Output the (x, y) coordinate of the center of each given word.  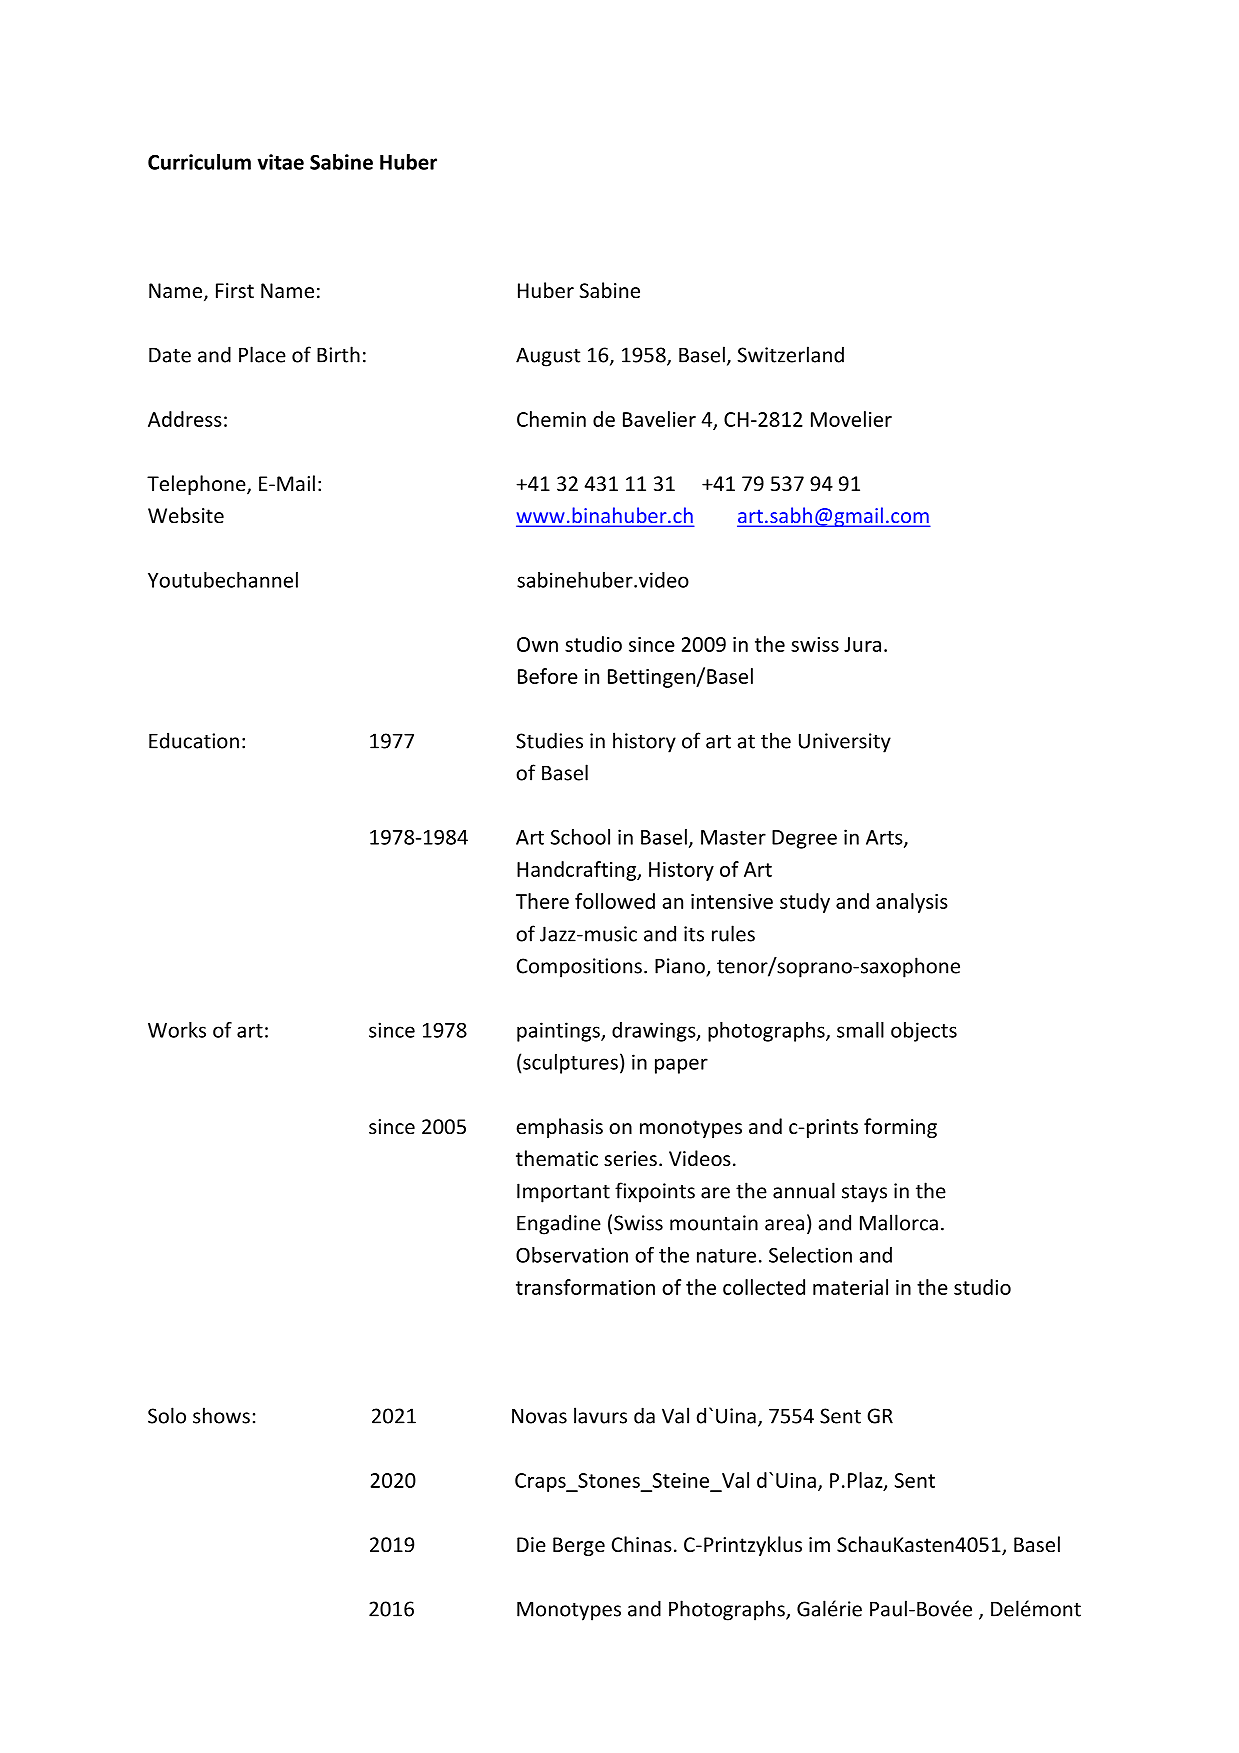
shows (221, 1415)
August (548, 357)
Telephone (197, 485)
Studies (549, 740)
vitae (280, 162)
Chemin (551, 419)
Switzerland (791, 354)
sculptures (570, 1064)
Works (177, 1030)
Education (194, 740)
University (845, 743)
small (860, 1030)
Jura (862, 644)
